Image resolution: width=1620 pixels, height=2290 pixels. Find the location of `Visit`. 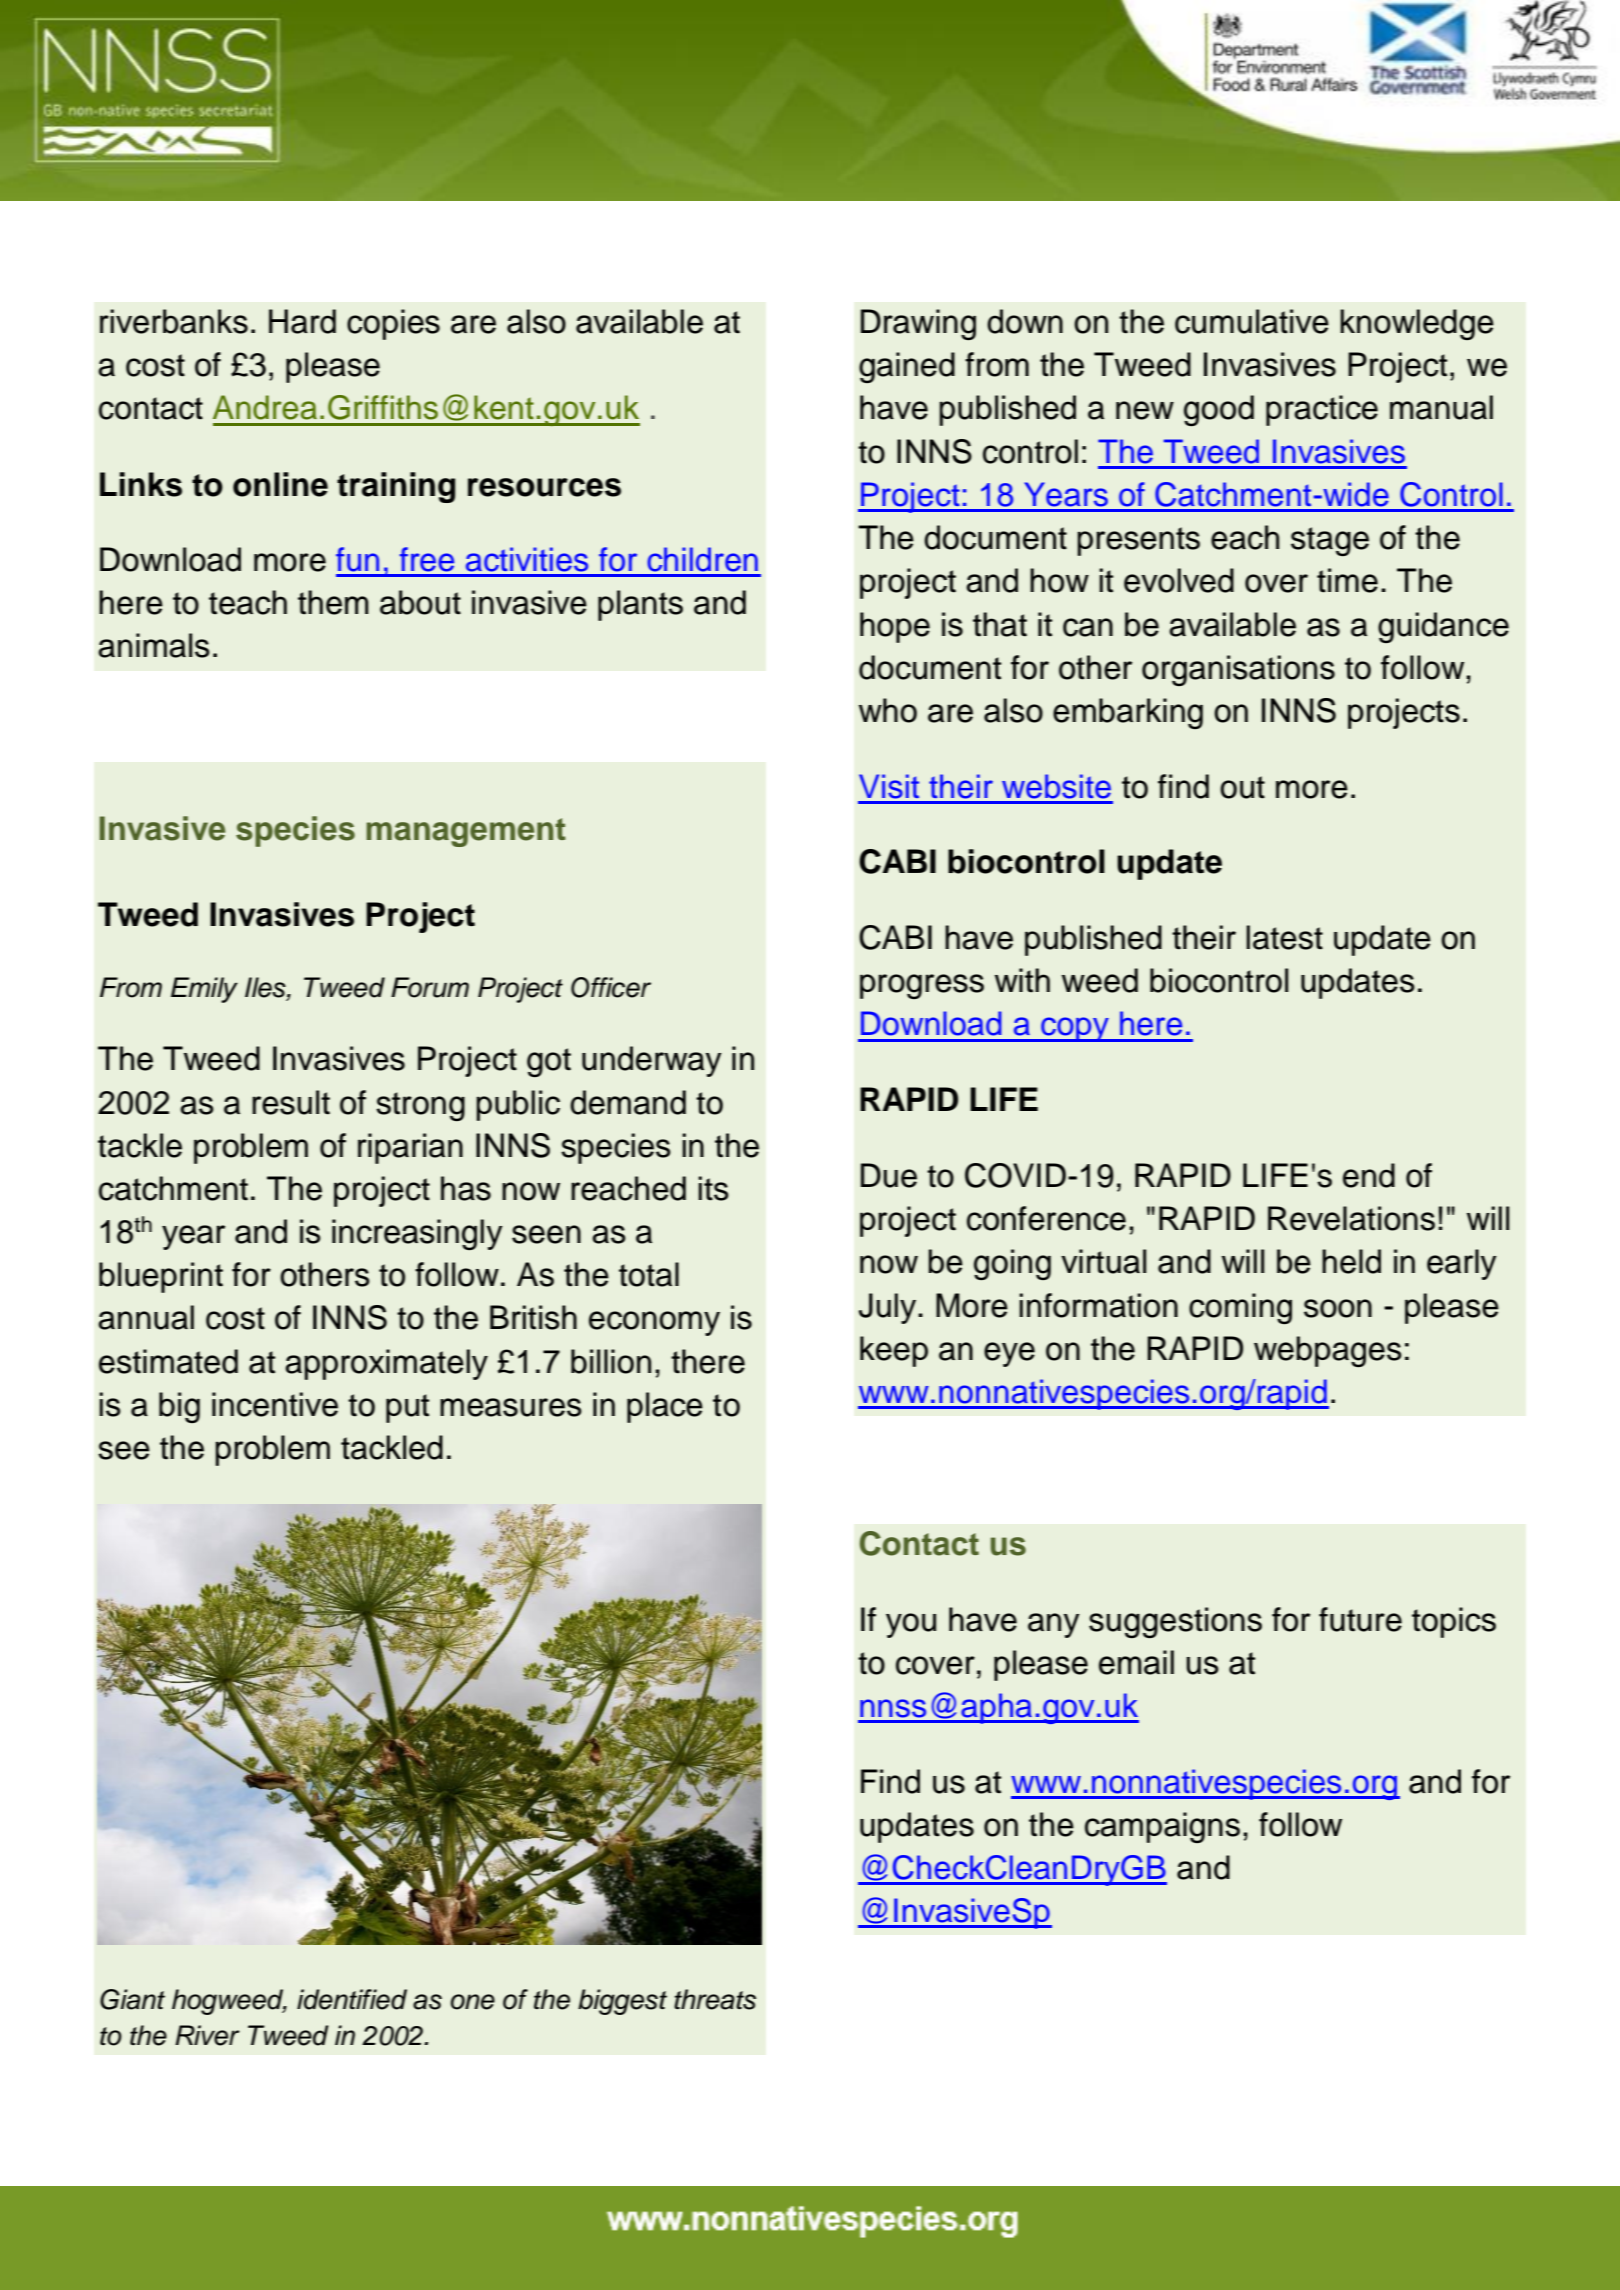

Visit is located at coordinates (889, 786).
